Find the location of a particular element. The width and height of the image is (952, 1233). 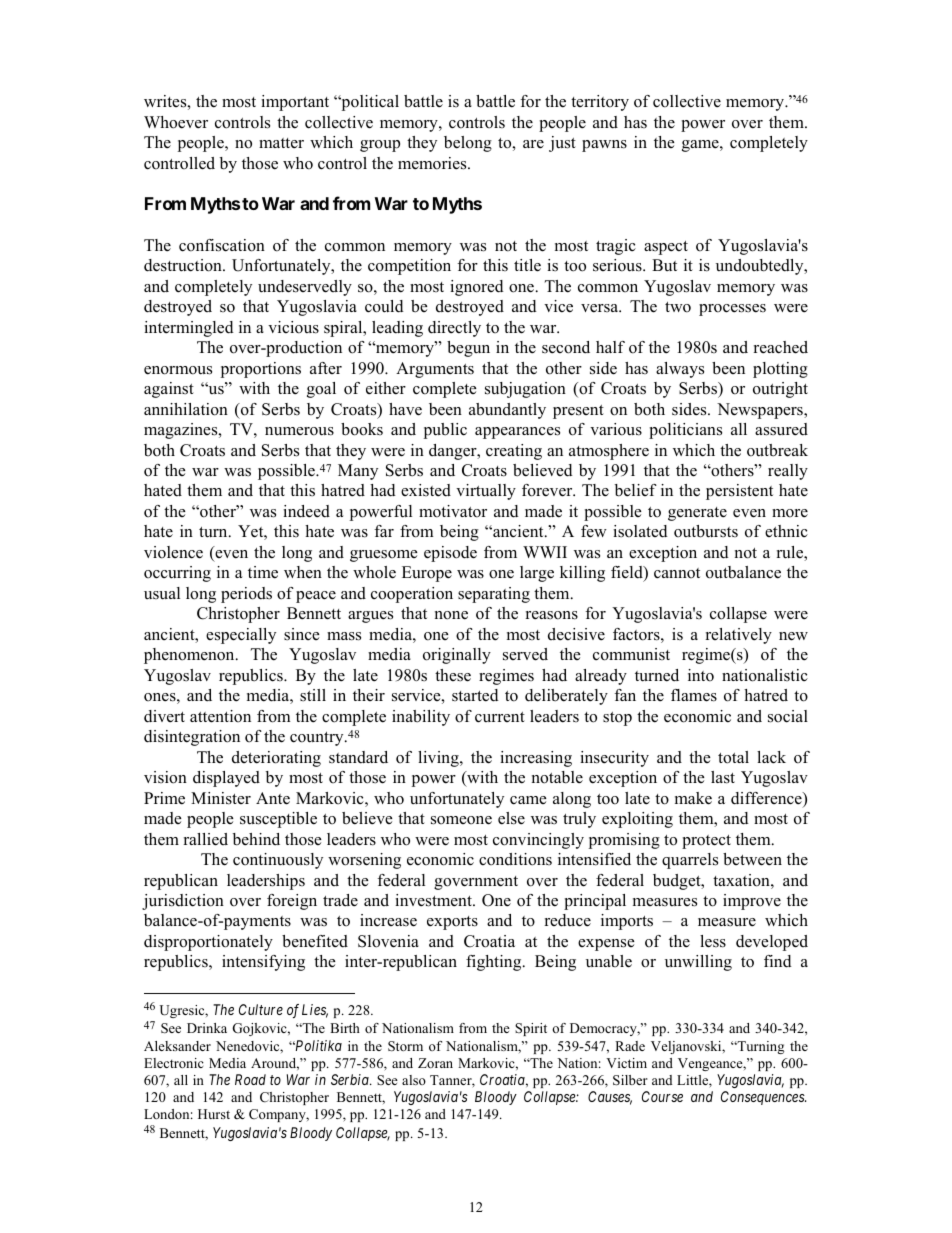

memories is located at coordinates (433, 163).
